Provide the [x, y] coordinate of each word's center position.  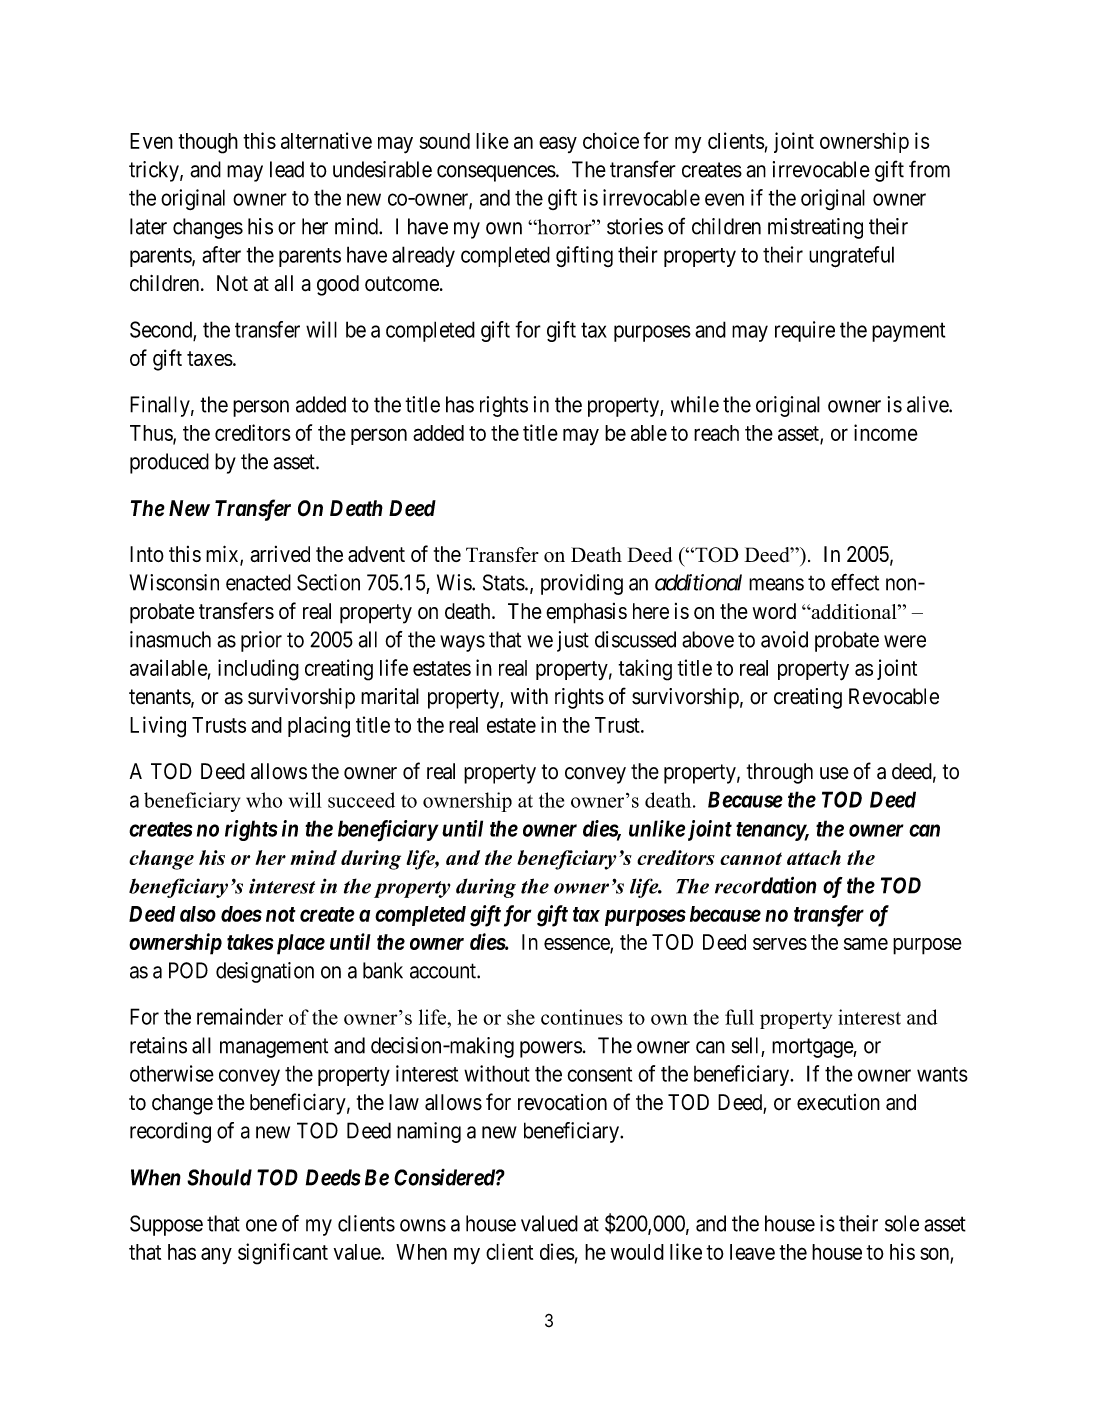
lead [287, 169]
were [905, 641]
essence [577, 945]
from [929, 169]
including [258, 670]
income [886, 432]
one [261, 1225]
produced [169, 463]
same [866, 944]
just [573, 641]
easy [558, 144]
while [695, 404]
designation [265, 972]
